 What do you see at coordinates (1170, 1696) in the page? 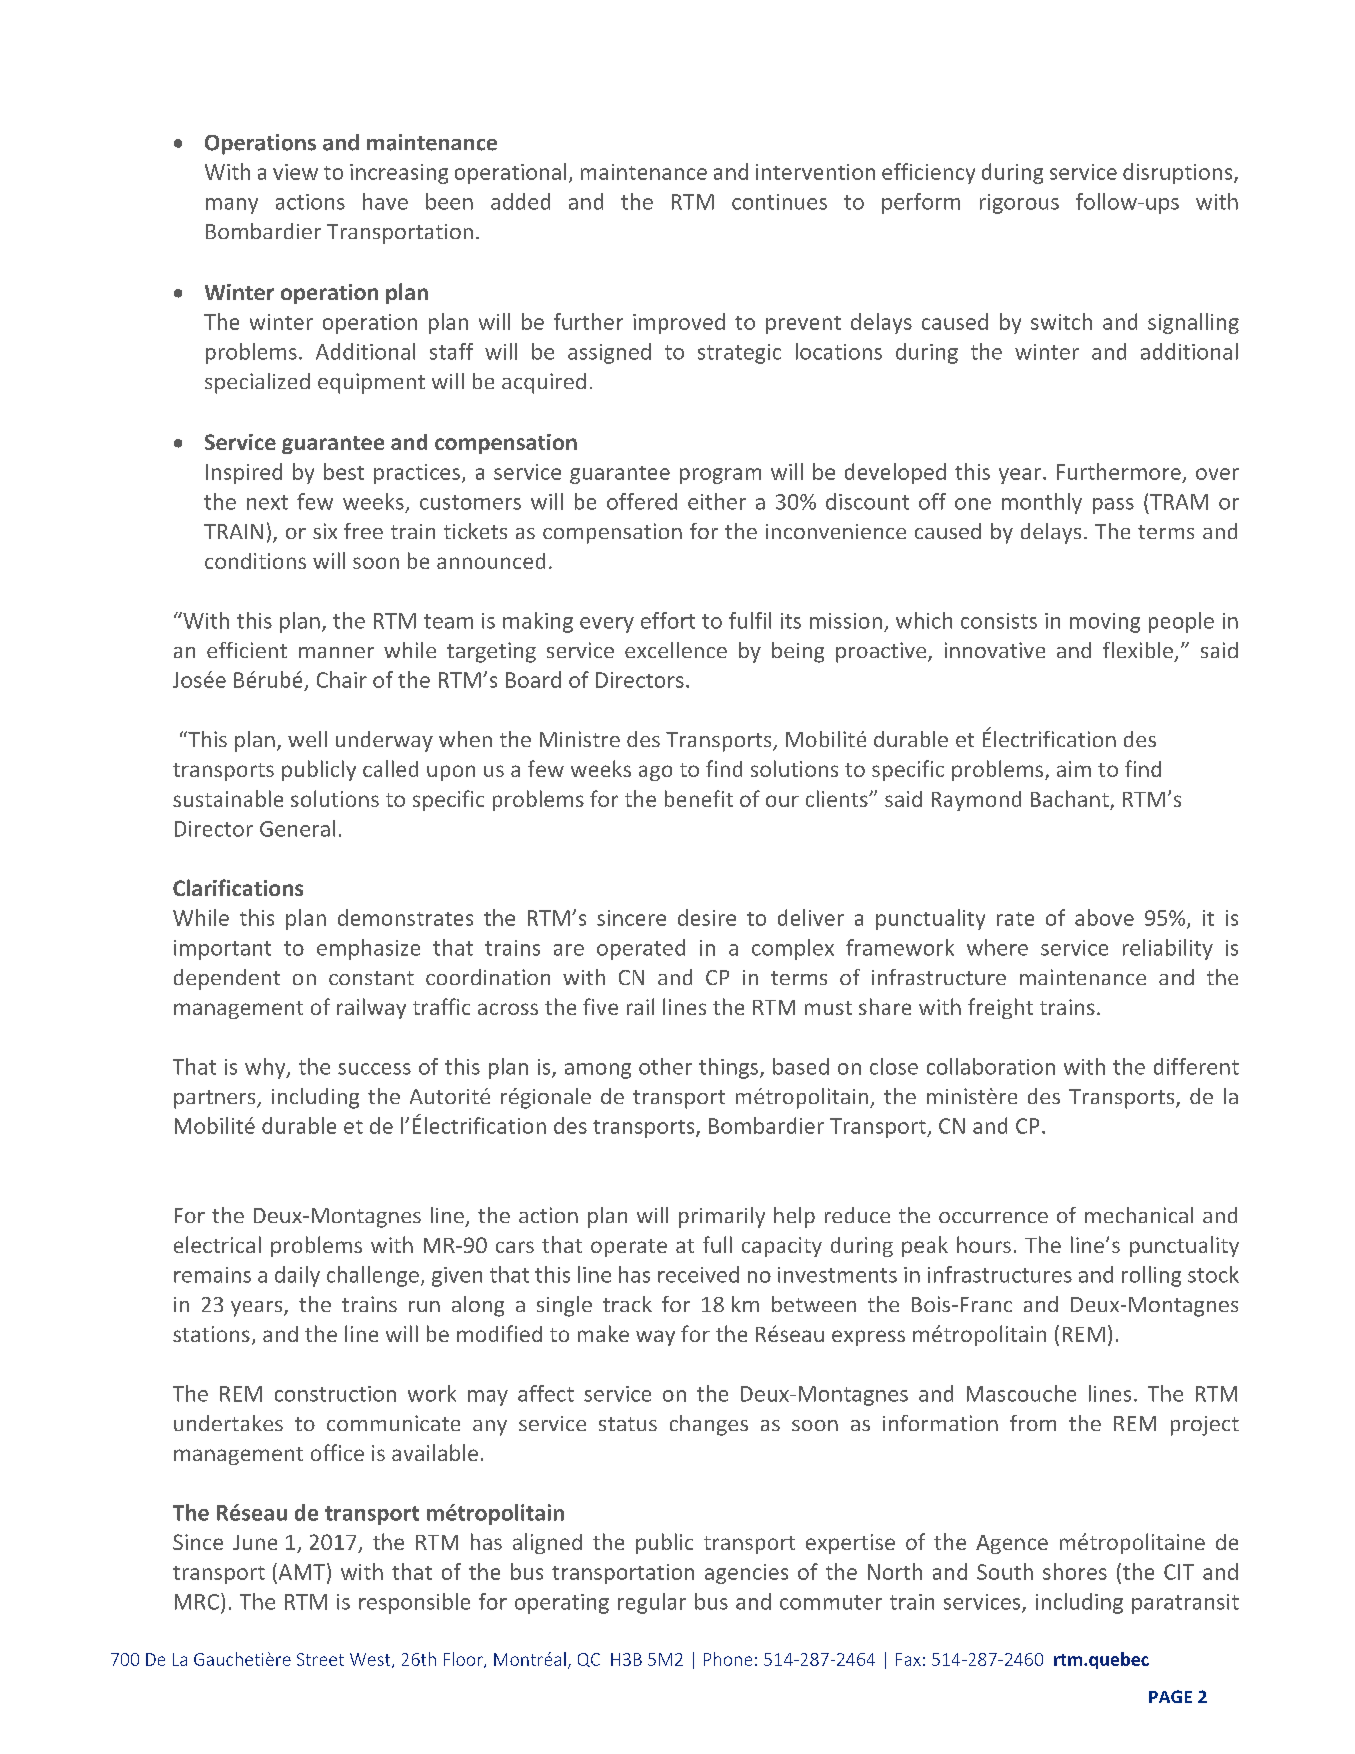
I see `PAGE` at bounding box center [1170, 1696].
